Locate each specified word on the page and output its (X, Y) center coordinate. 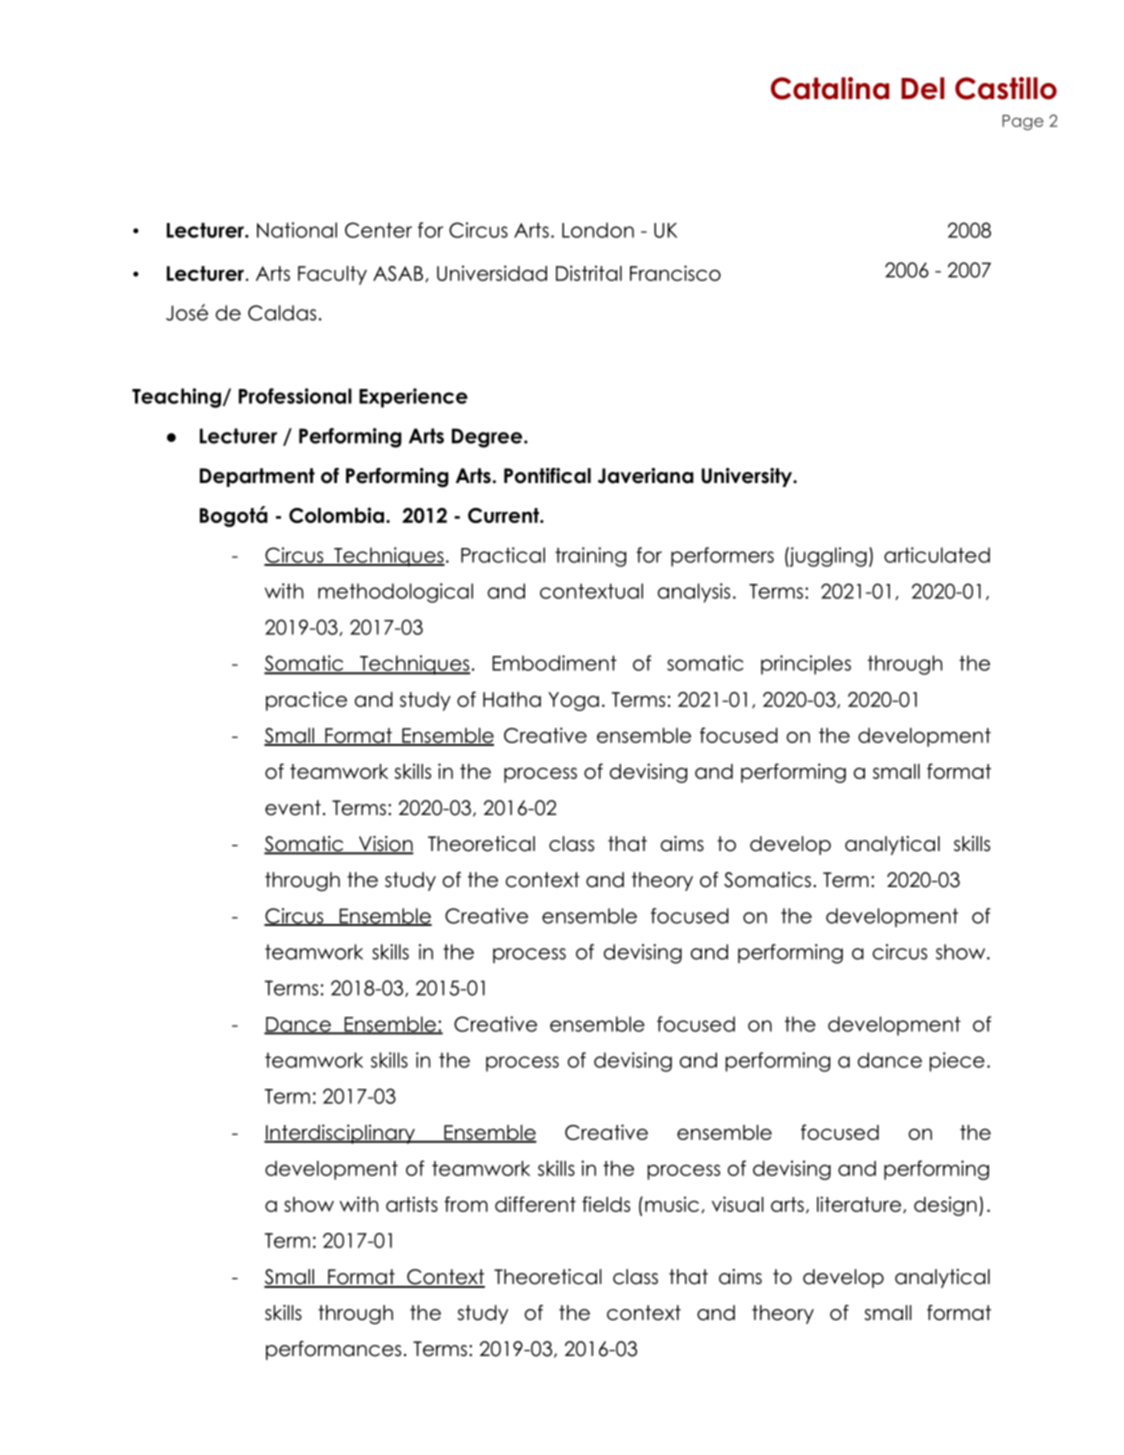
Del (922, 88)
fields (606, 1204)
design (945, 1206)
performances (333, 1350)
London (598, 230)
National (297, 230)
